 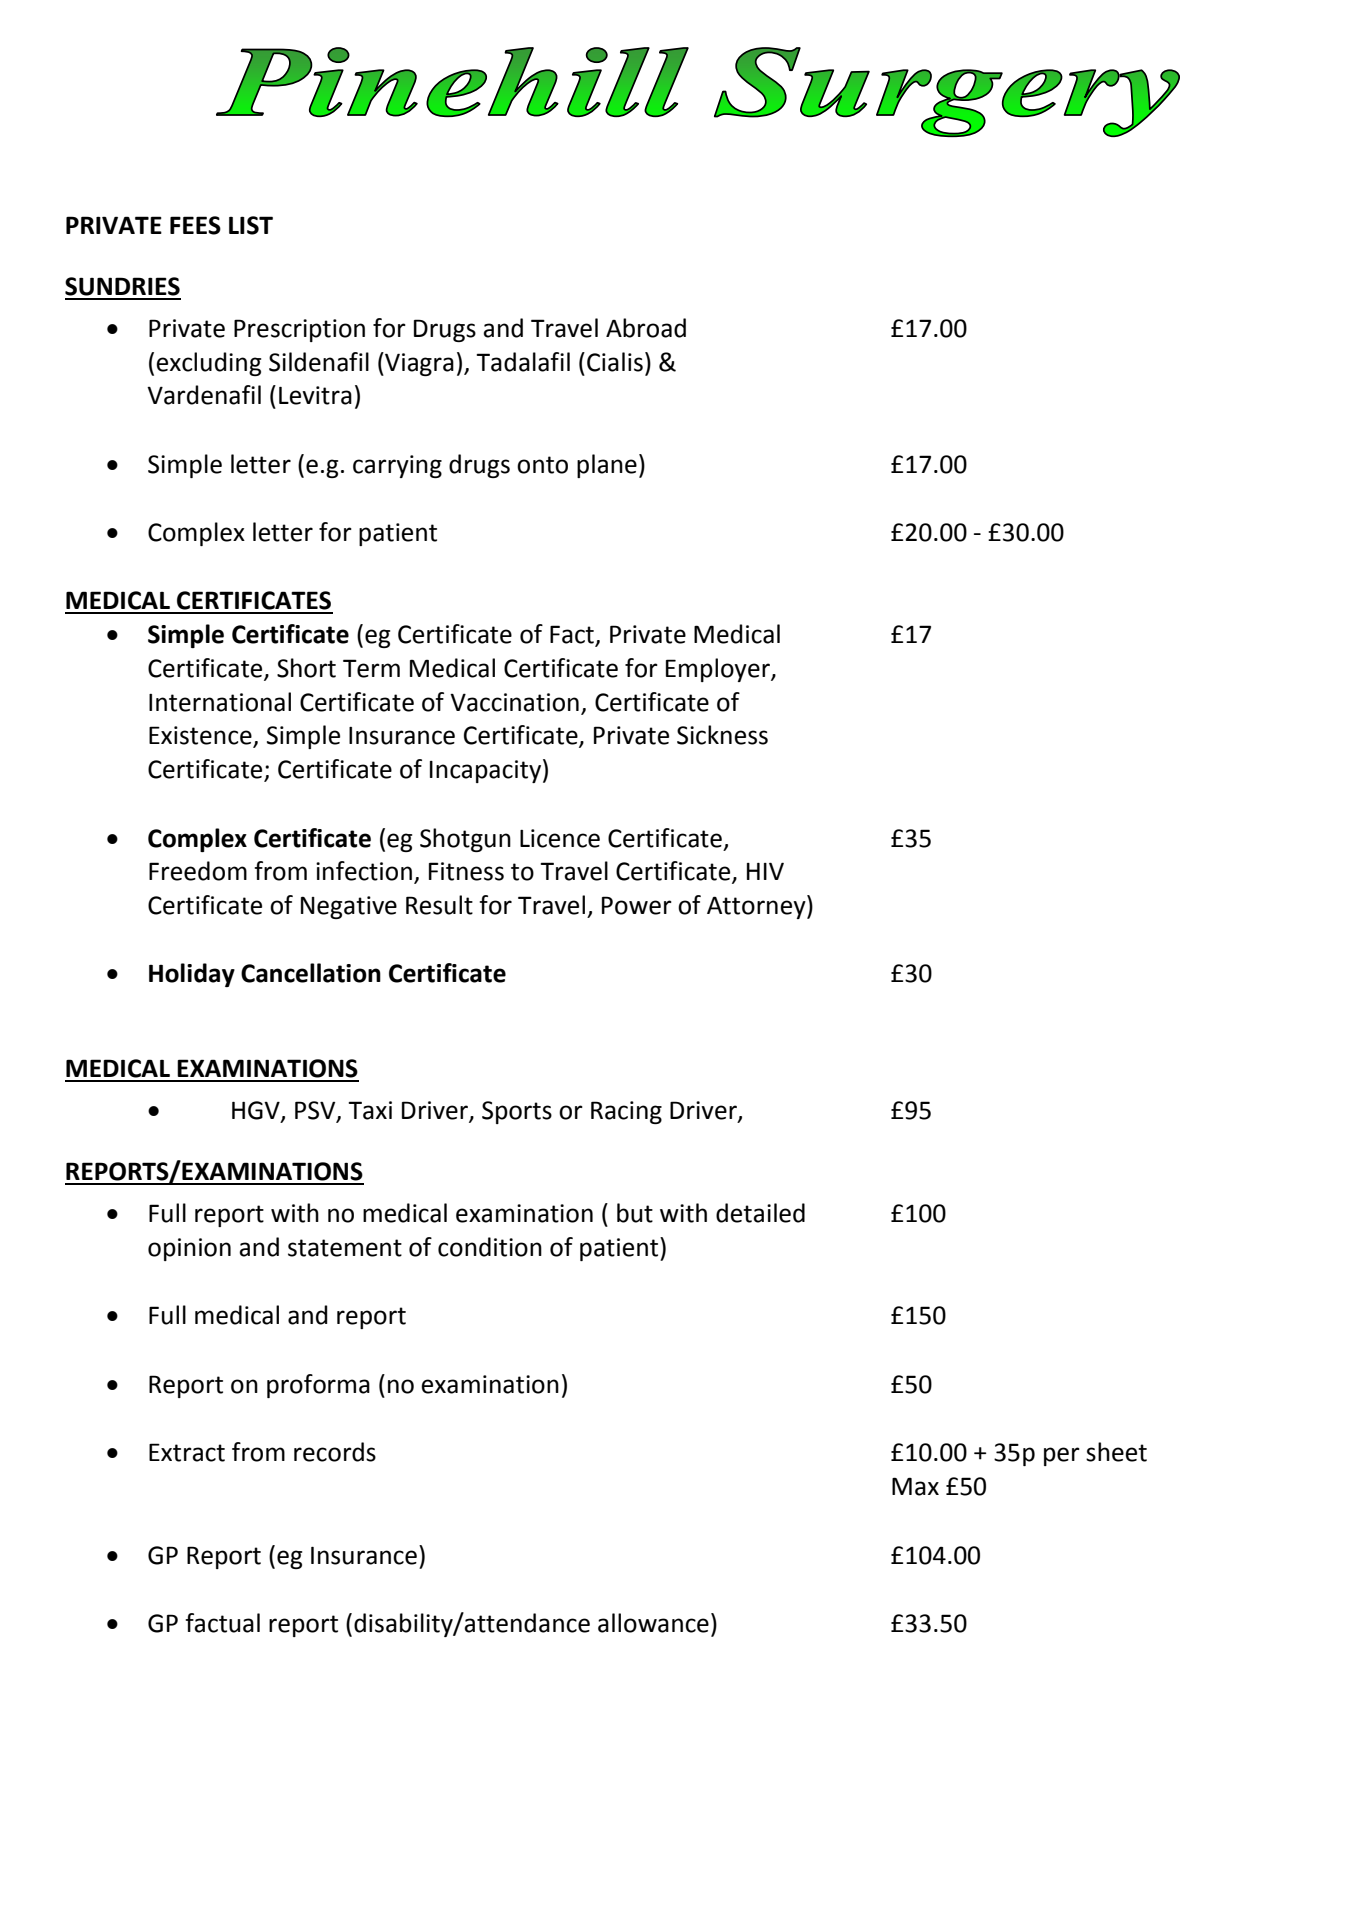 I want to click on Short, so click(x=306, y=668).
